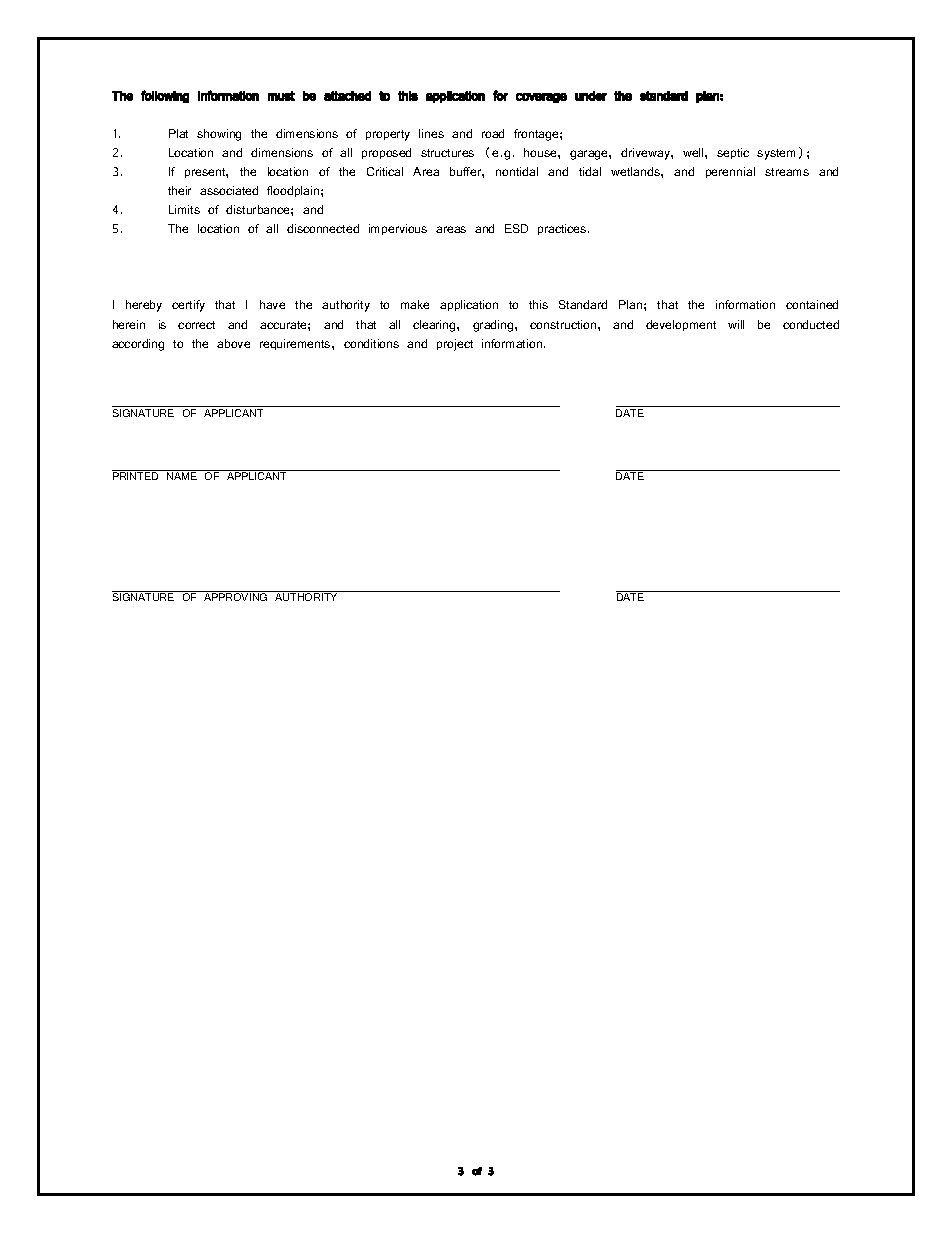 This screenshot has height=1233, width=952. What do you see at coordinates (233, 343) in the screenshot?
I see `above` at bounding box center [233, 343].
